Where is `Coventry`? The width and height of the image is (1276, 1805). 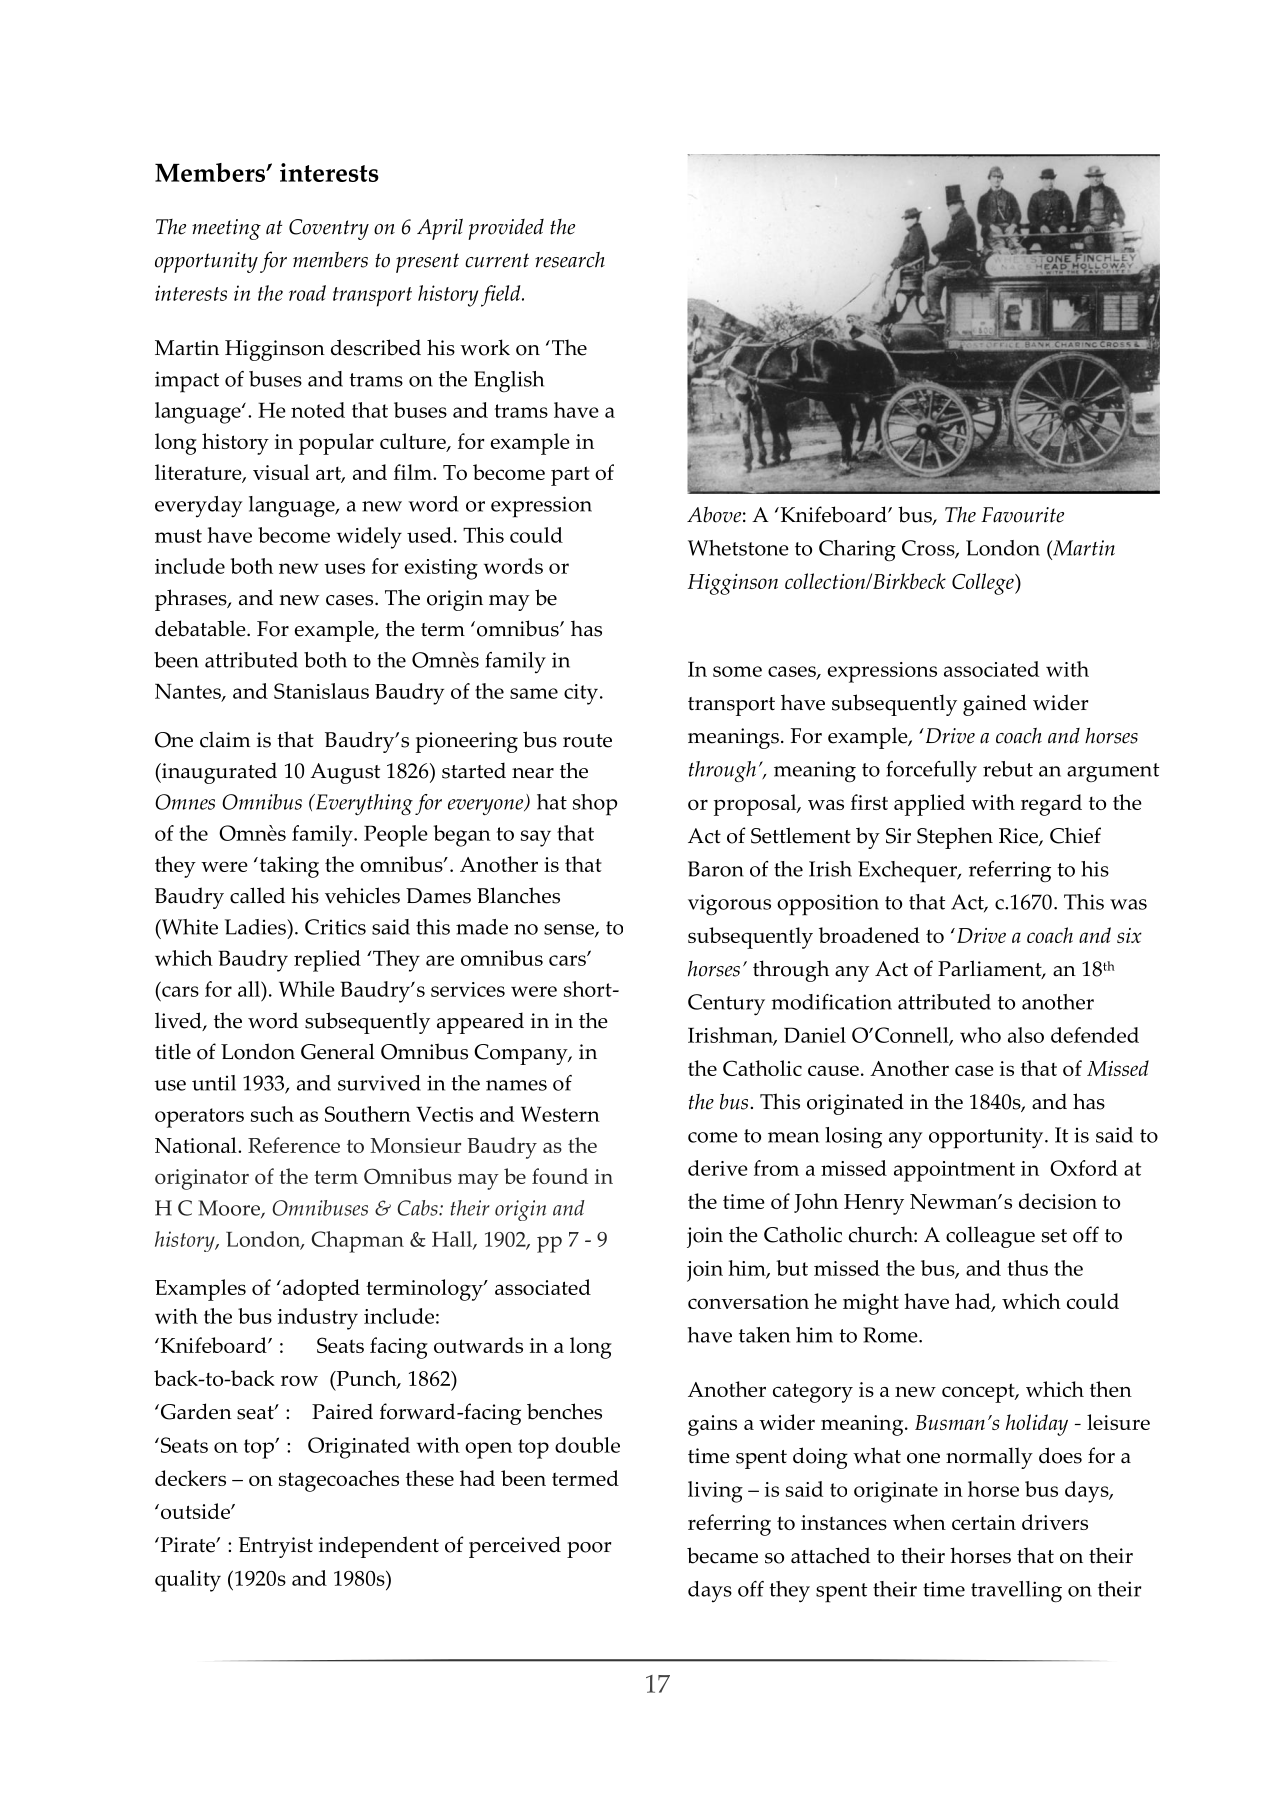 Coventry is located at coordinates (329, 229).
